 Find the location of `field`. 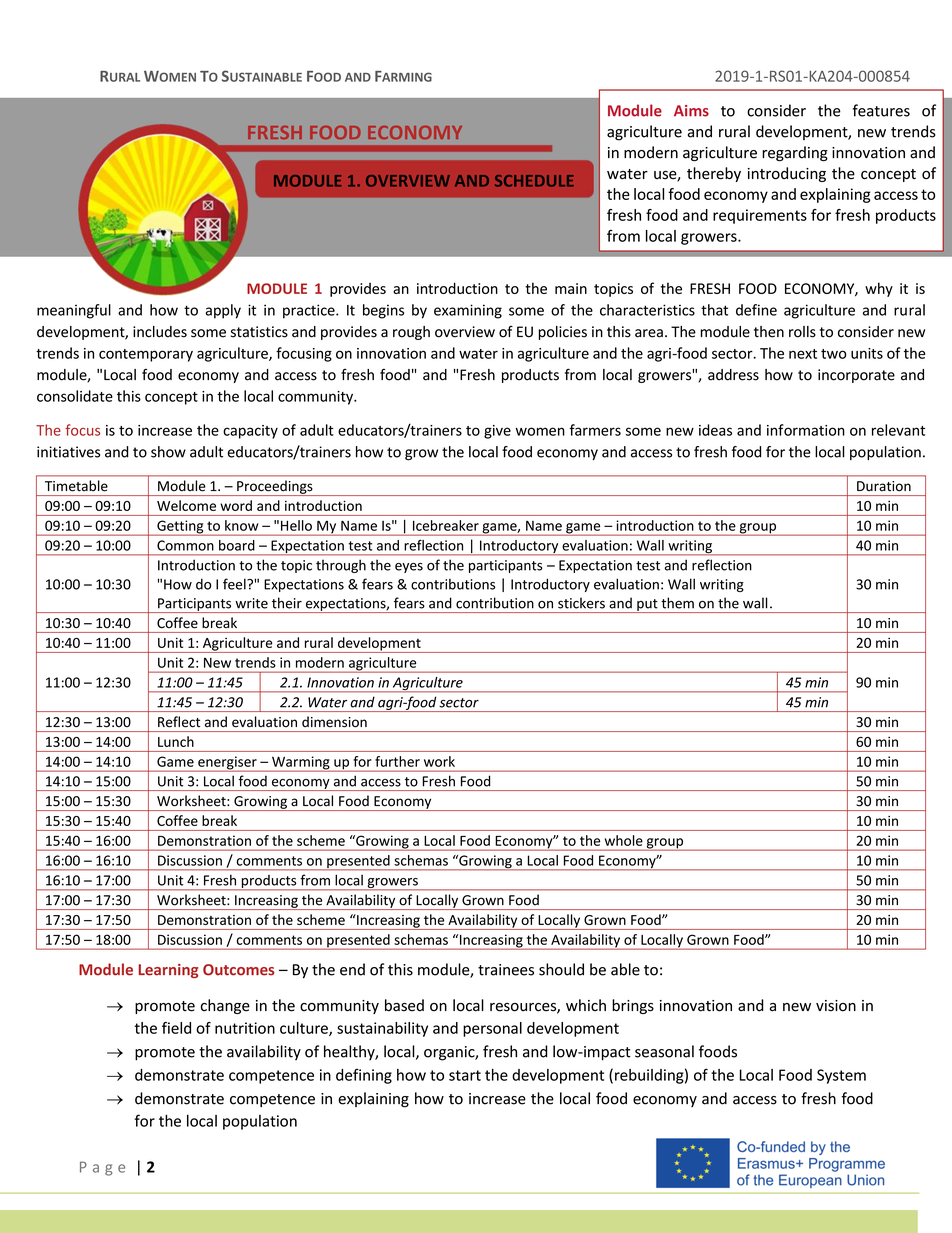

field is located at coordinates (176, 1028).
